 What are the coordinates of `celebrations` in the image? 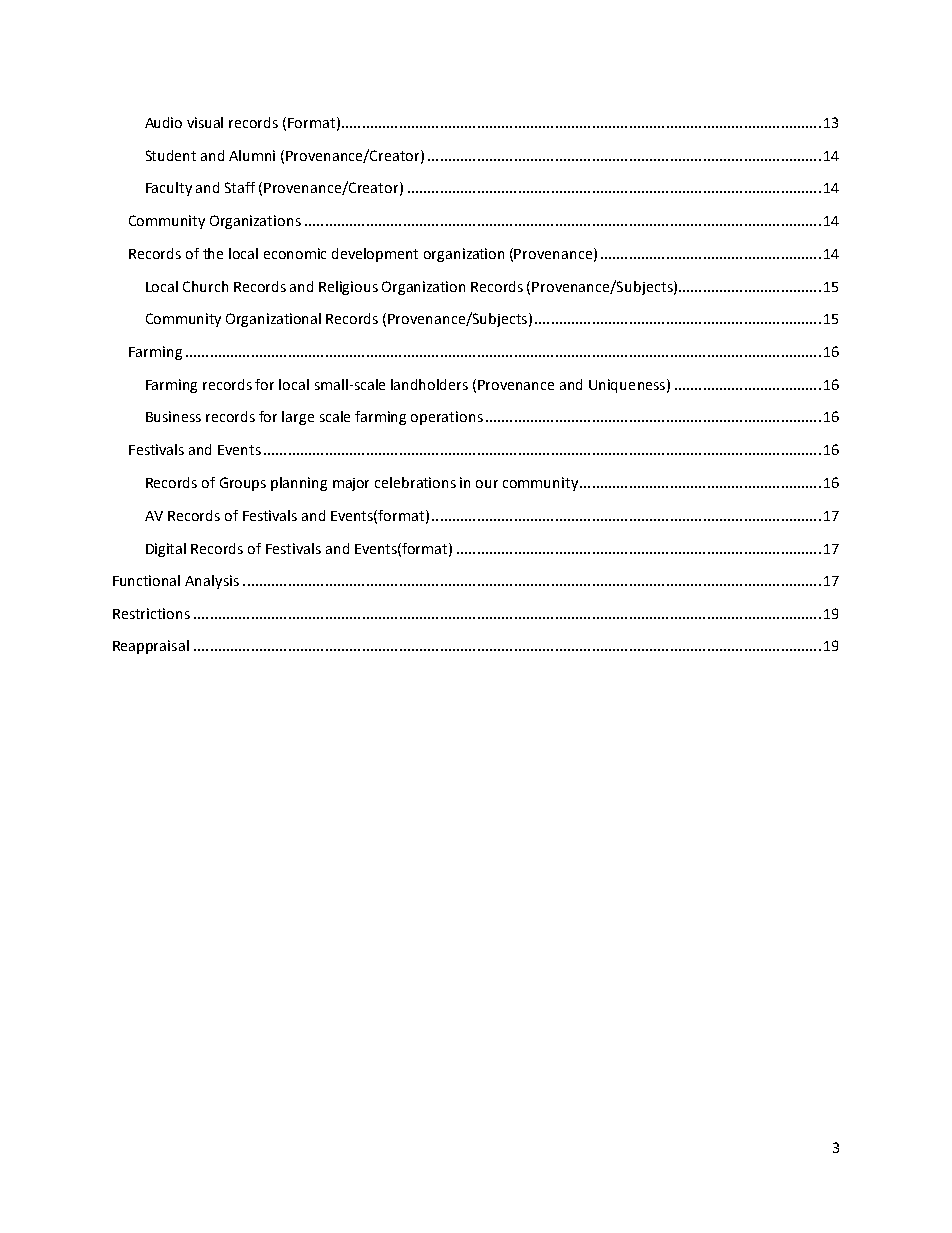 It's located at (415, 482).
